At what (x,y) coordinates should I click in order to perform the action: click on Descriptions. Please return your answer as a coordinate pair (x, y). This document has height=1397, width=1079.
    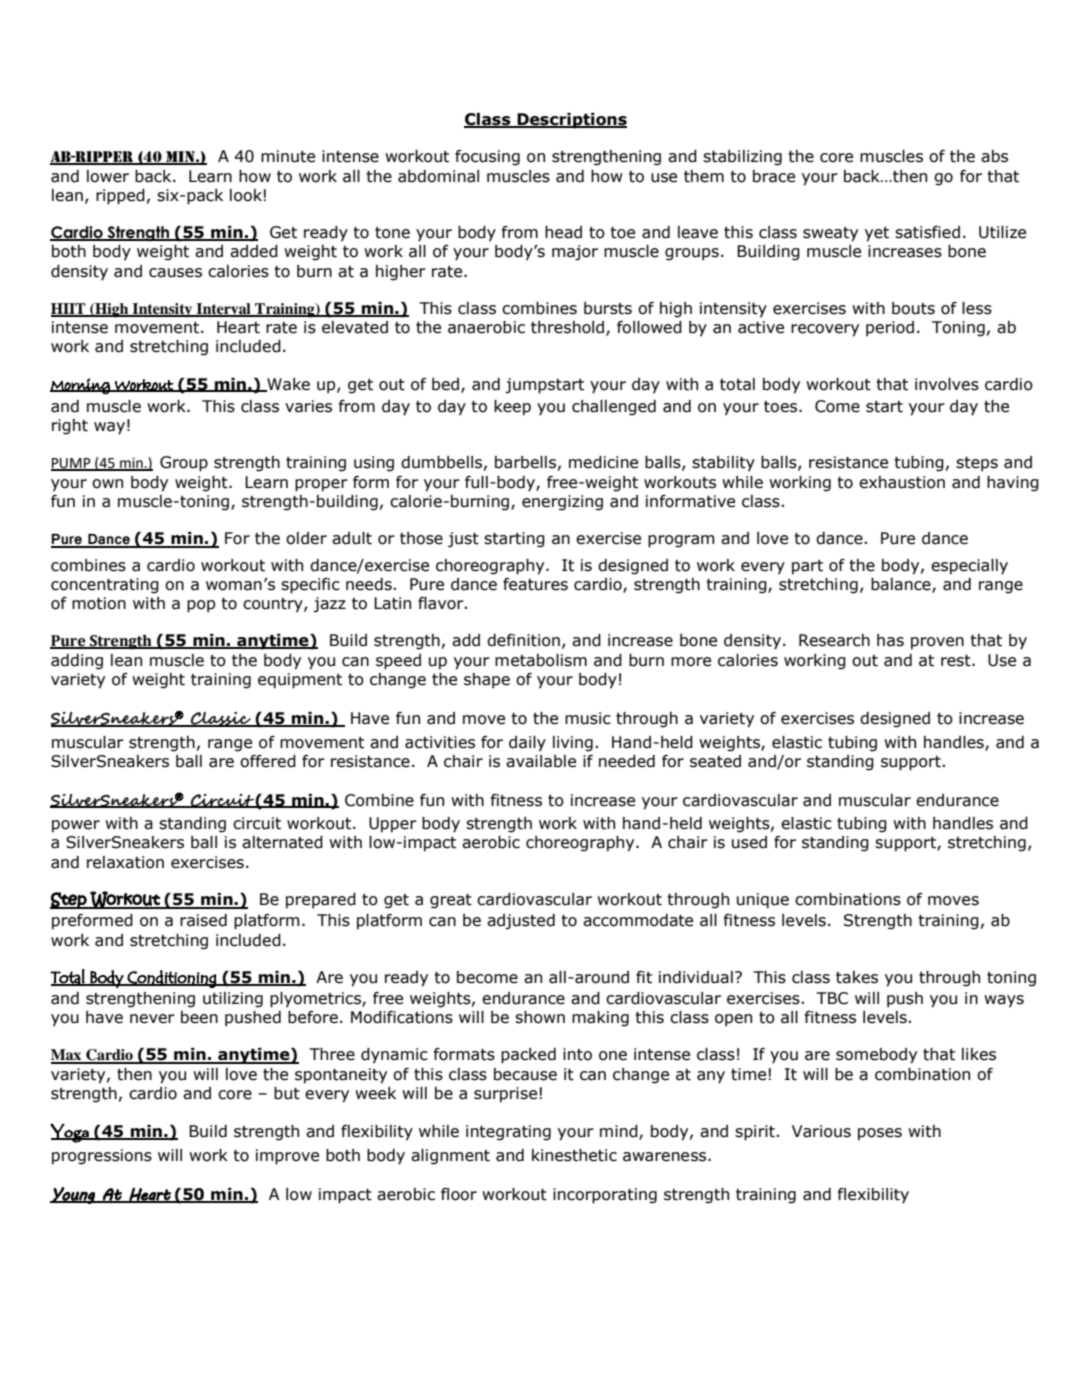
    Looking at the image, I should click on (571, 121).
